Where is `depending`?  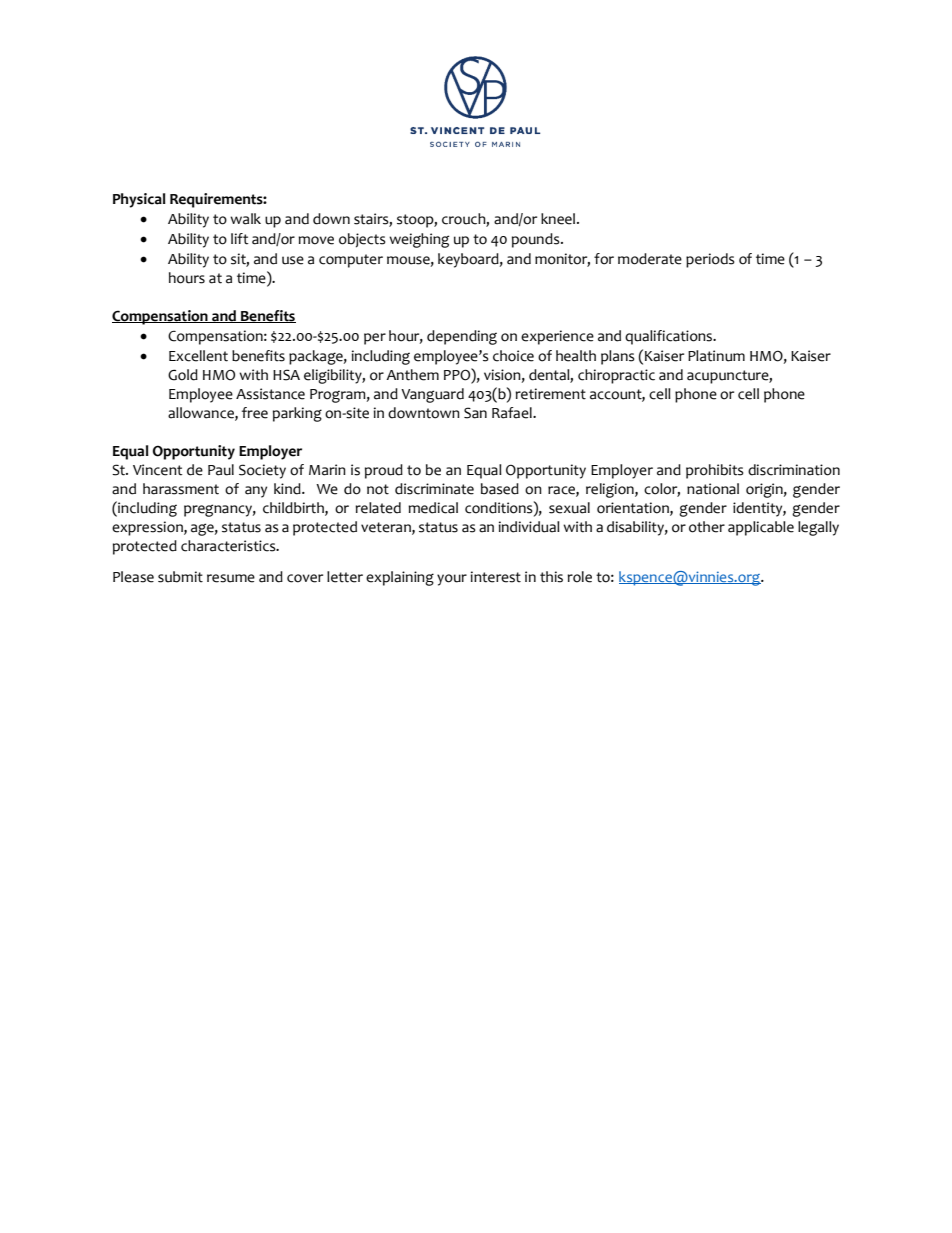
depending is located at coordinates (462, 337).
